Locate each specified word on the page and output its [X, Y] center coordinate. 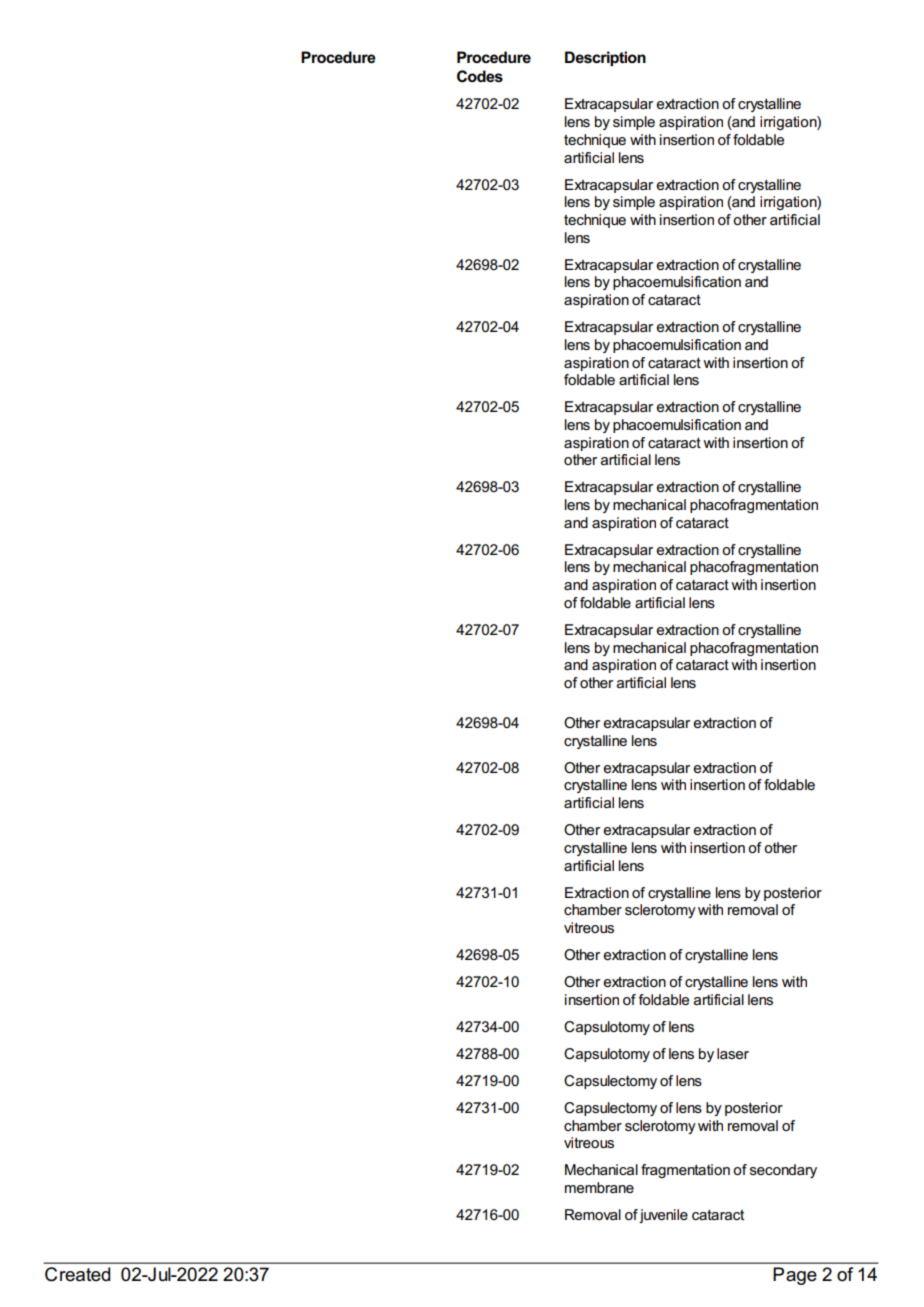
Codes [480, 76]
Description [605, 58]
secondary [783, 1171]
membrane [599, 1187]
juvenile [663, 1216]
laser [733, 1053]
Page [795, 1276]
